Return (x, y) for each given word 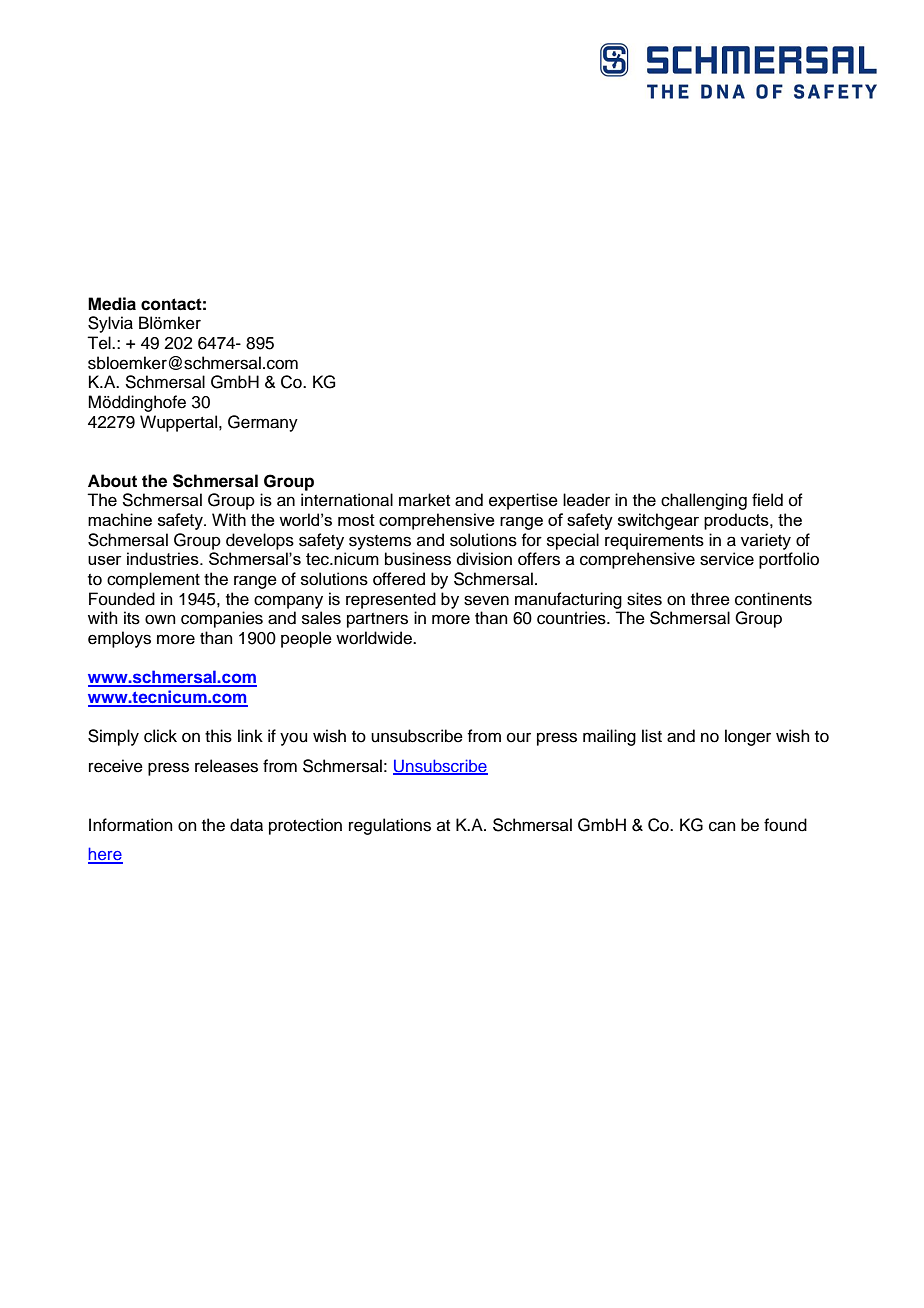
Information (131, 825)
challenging (704, 501)
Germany (263, 423)
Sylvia (110, 324)
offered (399, 579)
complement (153, 580)
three (710, 599)
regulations (390, 826)
